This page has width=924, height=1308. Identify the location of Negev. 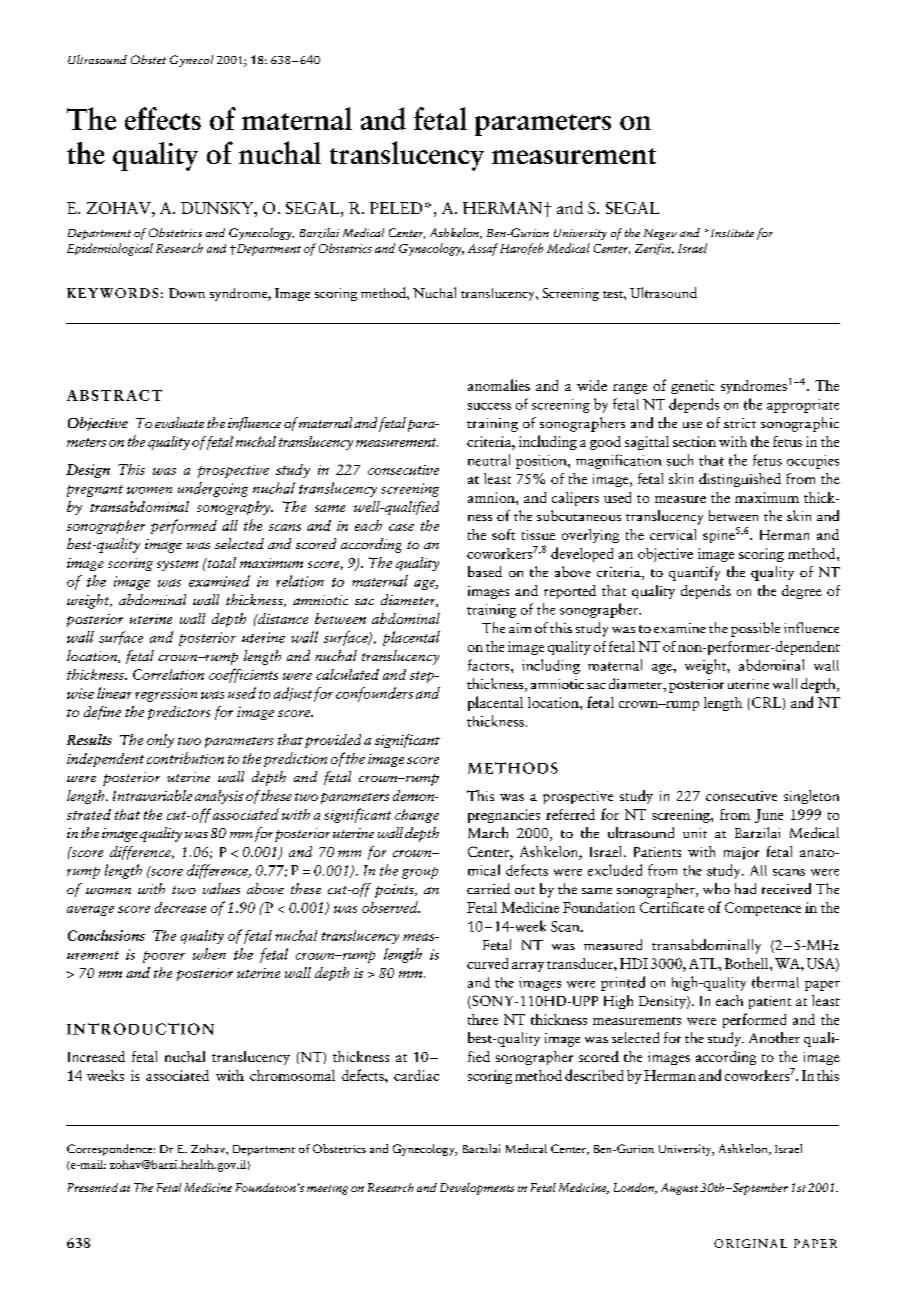
(660, 234).
